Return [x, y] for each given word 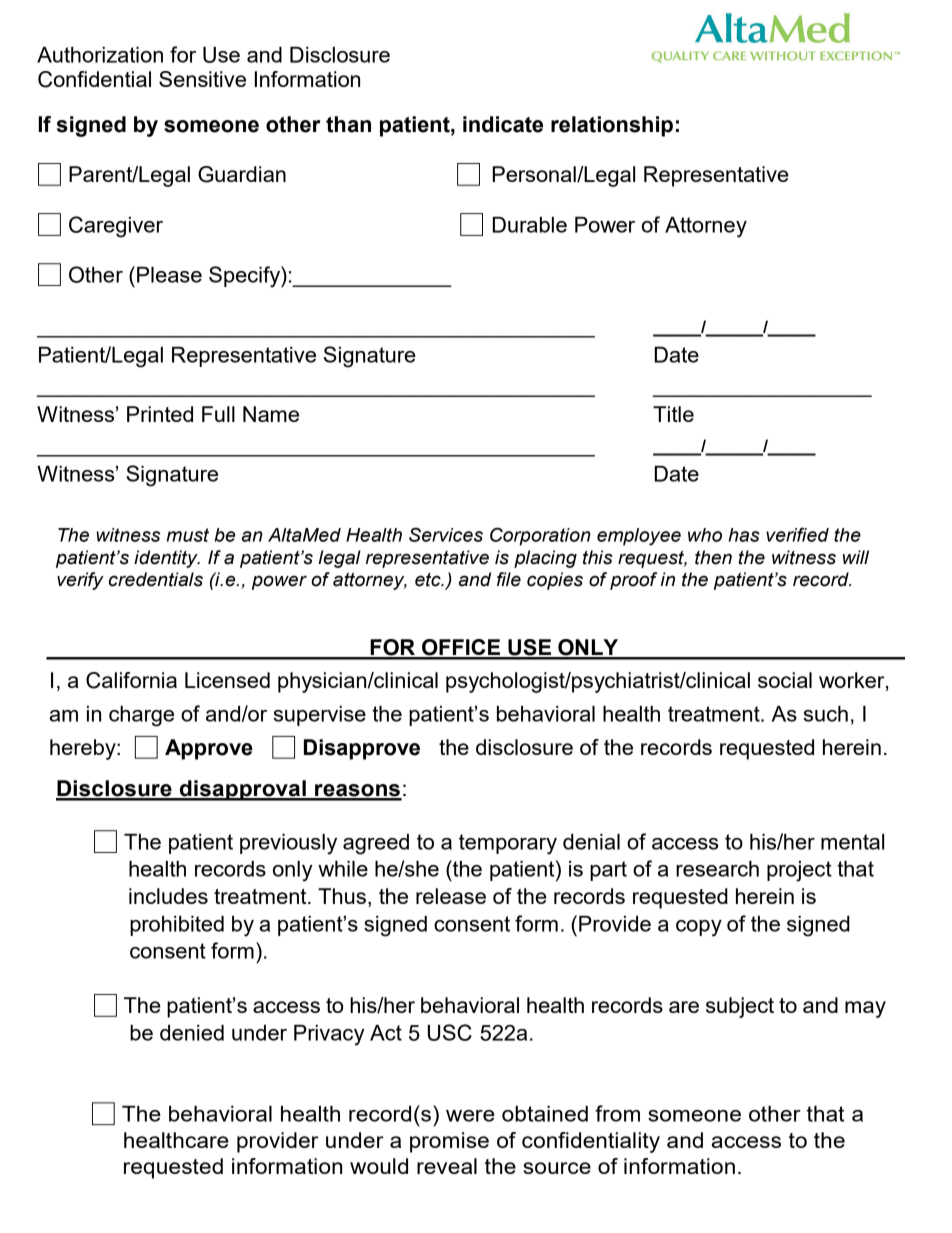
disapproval [243, 790]
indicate [503, 124]
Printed [160, 414]
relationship [612, 126]
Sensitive [202, 79]
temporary [508, 844]
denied [192, 1033]
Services [446, 534]
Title [673, 414]
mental [852, 842]
